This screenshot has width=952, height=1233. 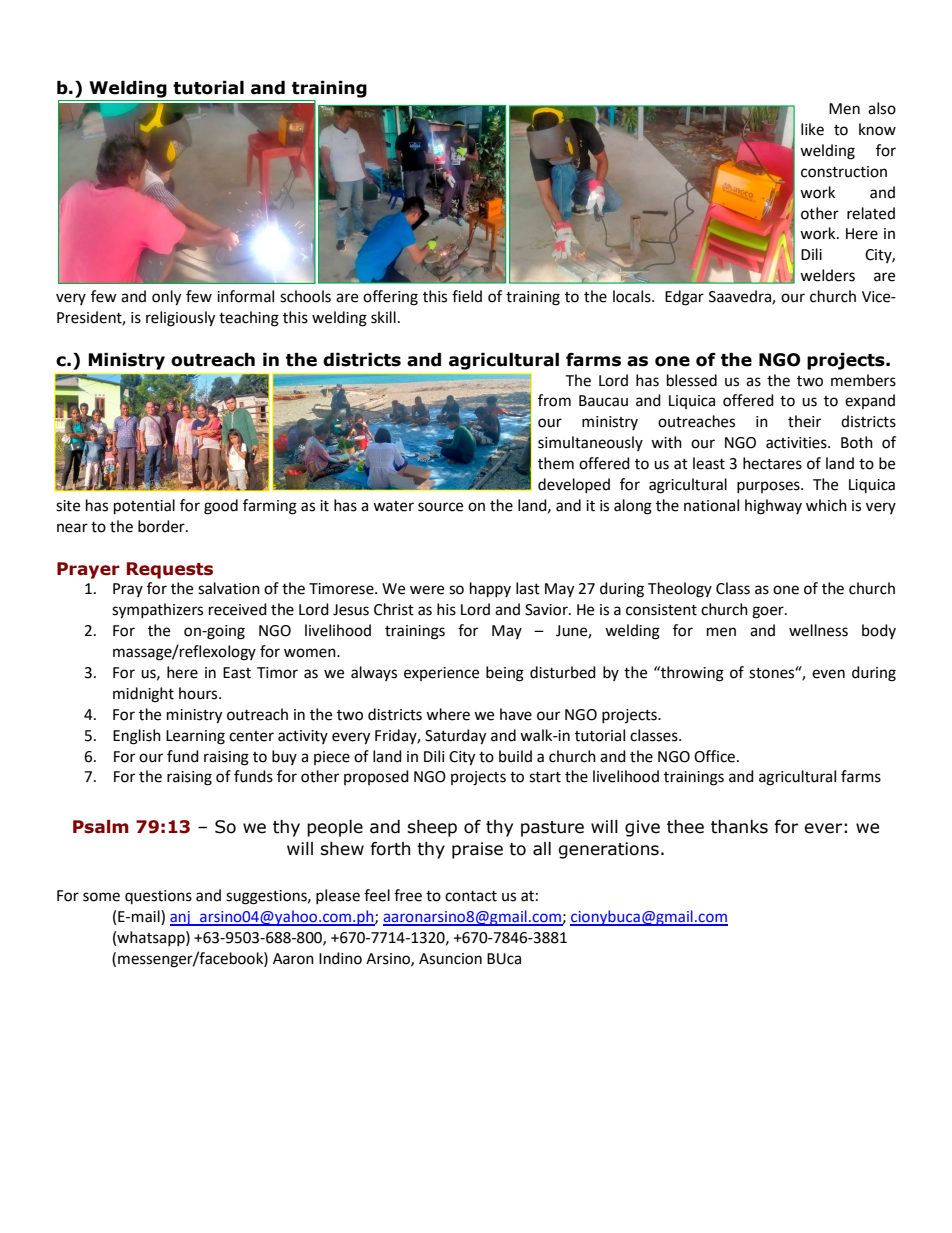 What do you see at coordinates (773, 507) in the screenshot?
I see `highway` at bounding box center [773, 507].
